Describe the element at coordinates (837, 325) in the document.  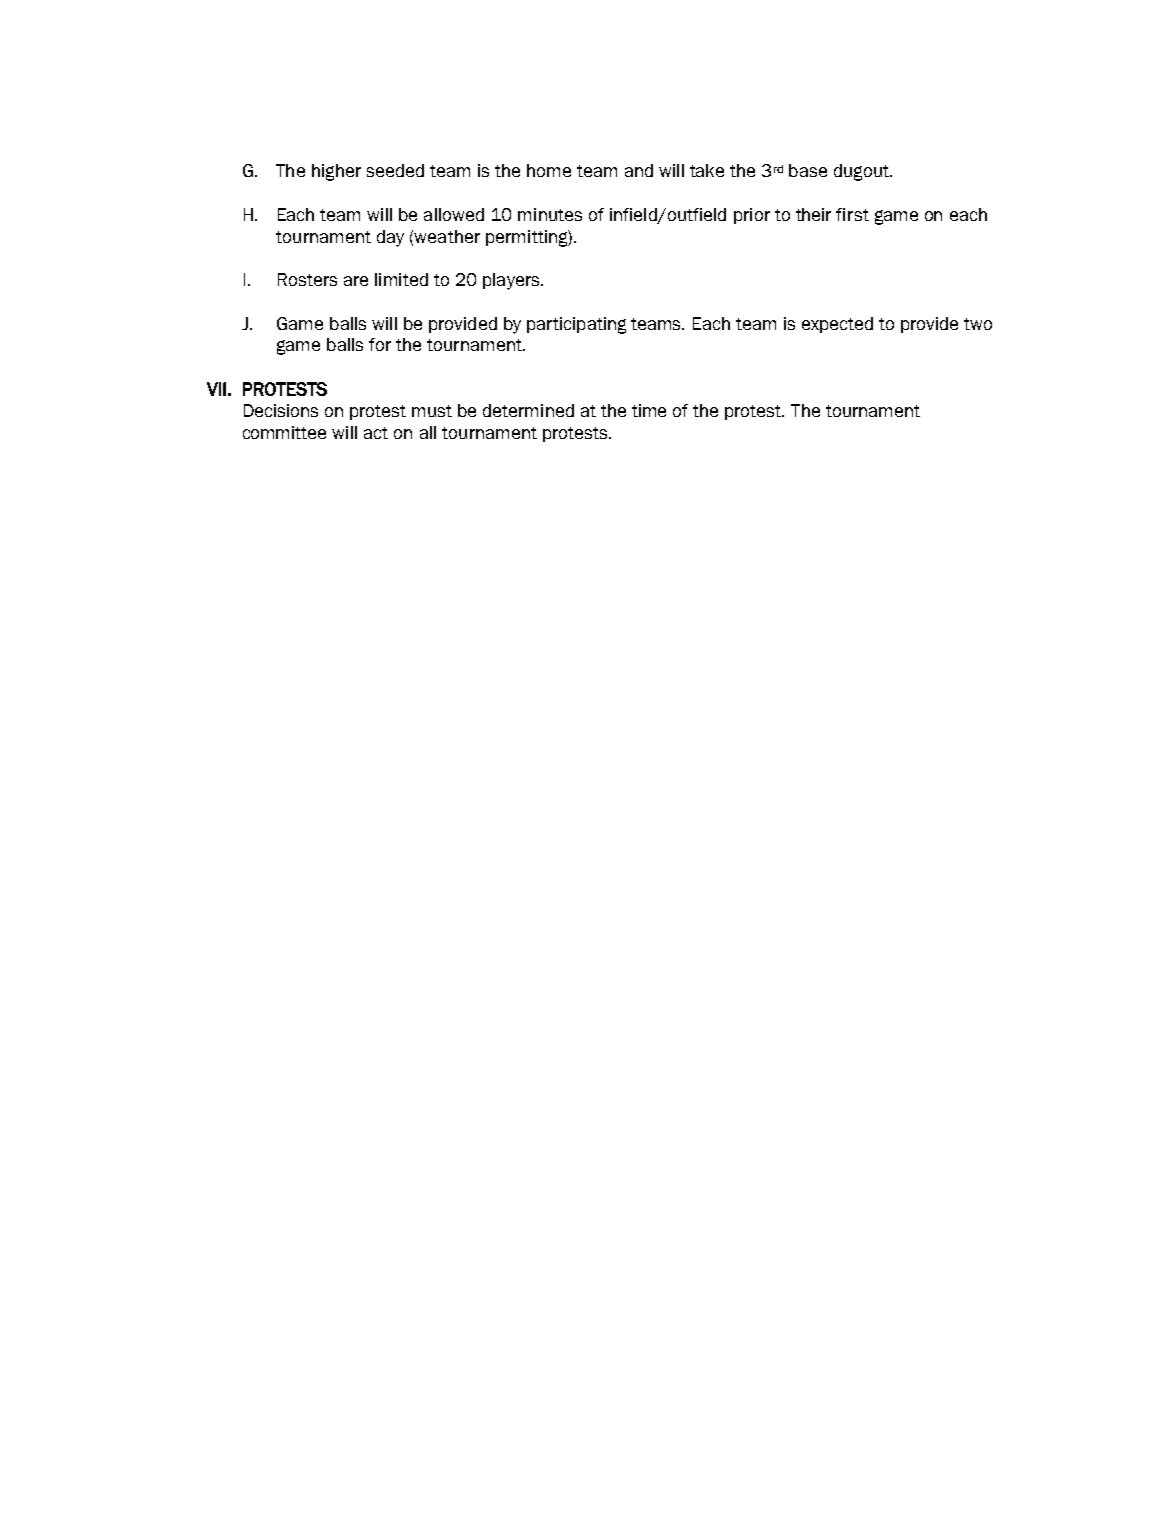
I see `expected` at that location.
